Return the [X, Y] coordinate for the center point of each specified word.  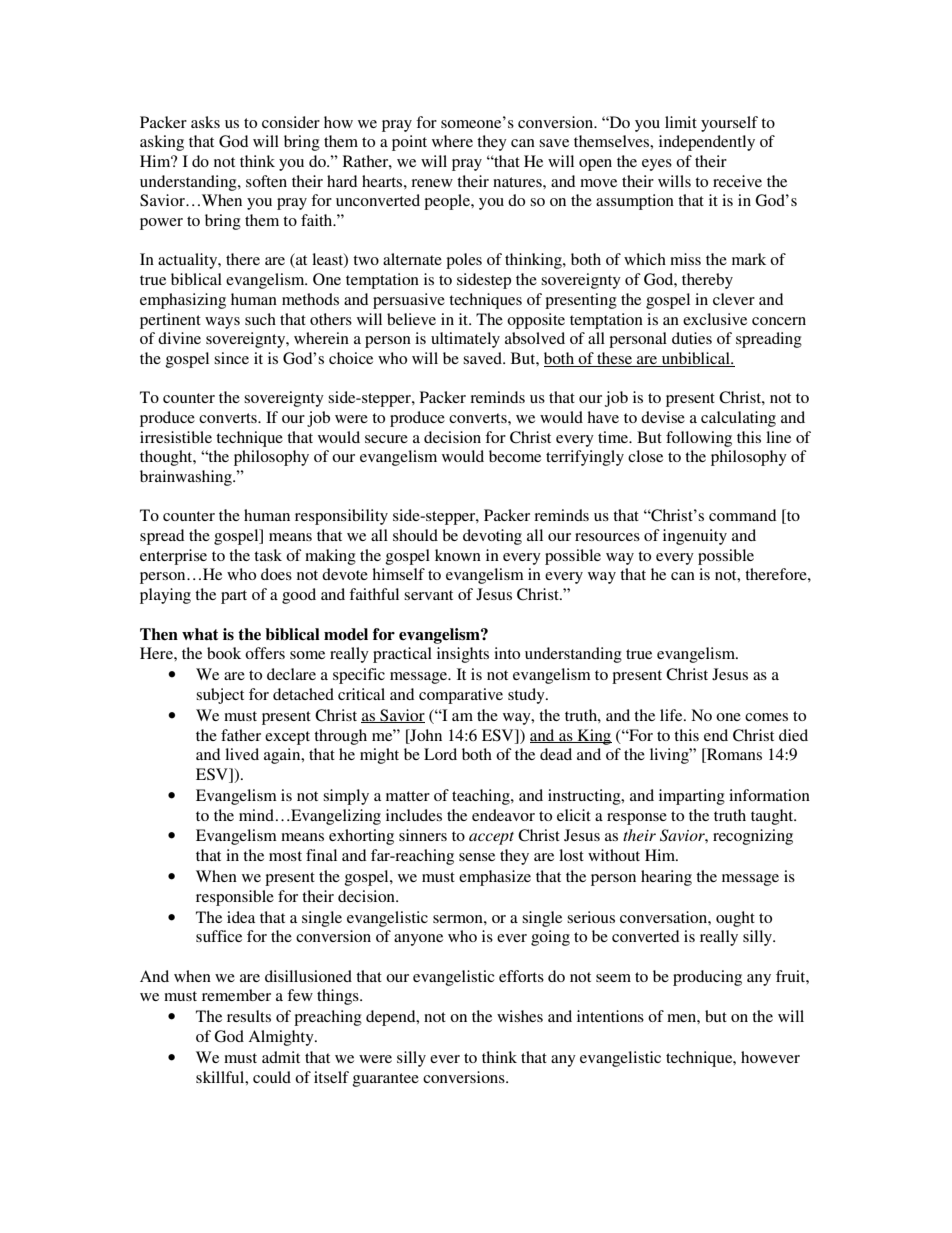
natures [518, 182]
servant [428, 595]
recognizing [753, 837]
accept [491, 838]
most [285, 856]
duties [692, 338]
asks [205, 122]
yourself [729, 124]
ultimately [465, 340]
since [231, 358]
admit [281, 1057]
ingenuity [695, 537]
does [276, 574]
